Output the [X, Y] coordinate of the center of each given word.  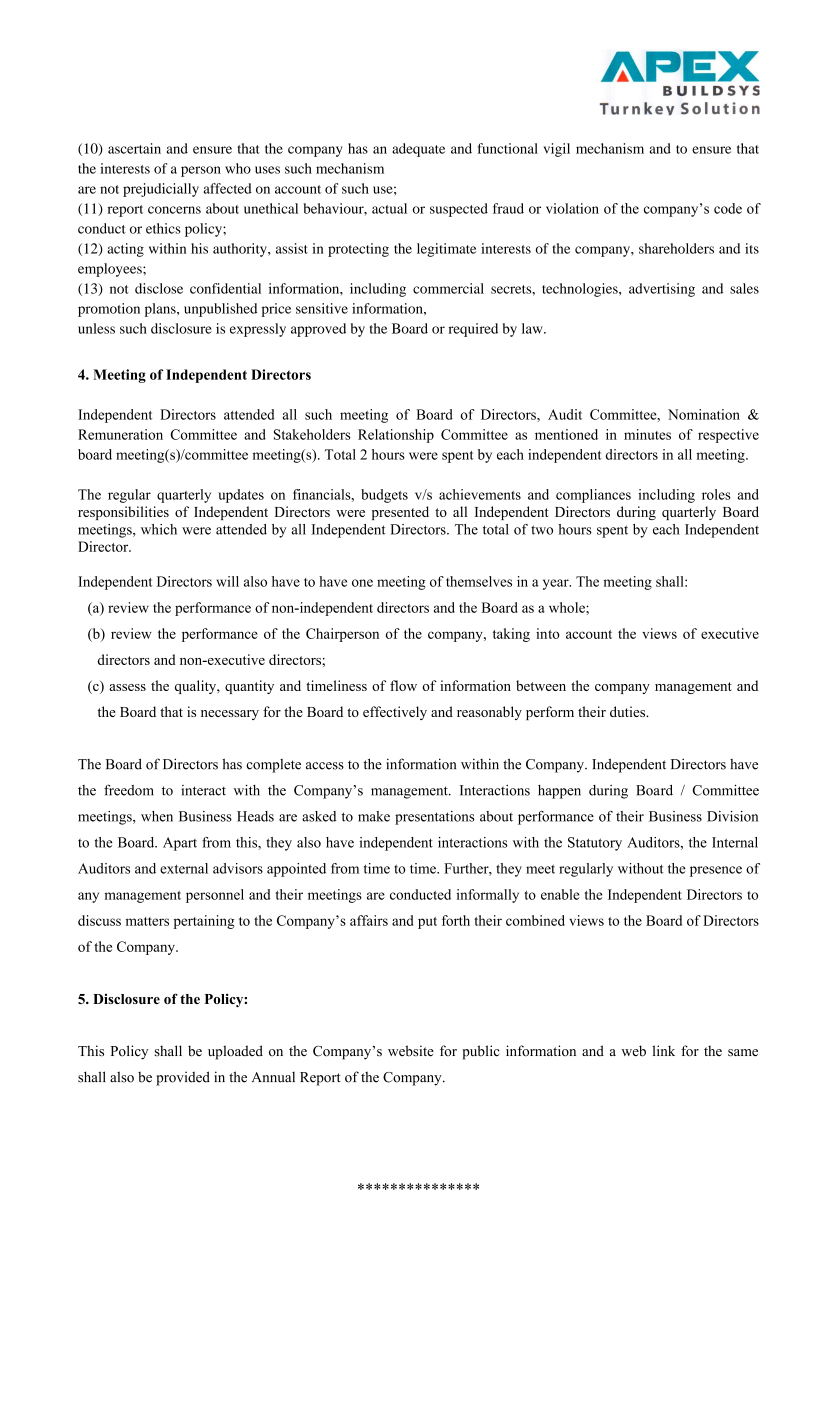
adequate [418, 150]
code [728, 208]
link [663, 1050]
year [557, 584]
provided [183, 1078]
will [227, 581]
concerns [174, 210]
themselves [479, 581]
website [411, 1051]
